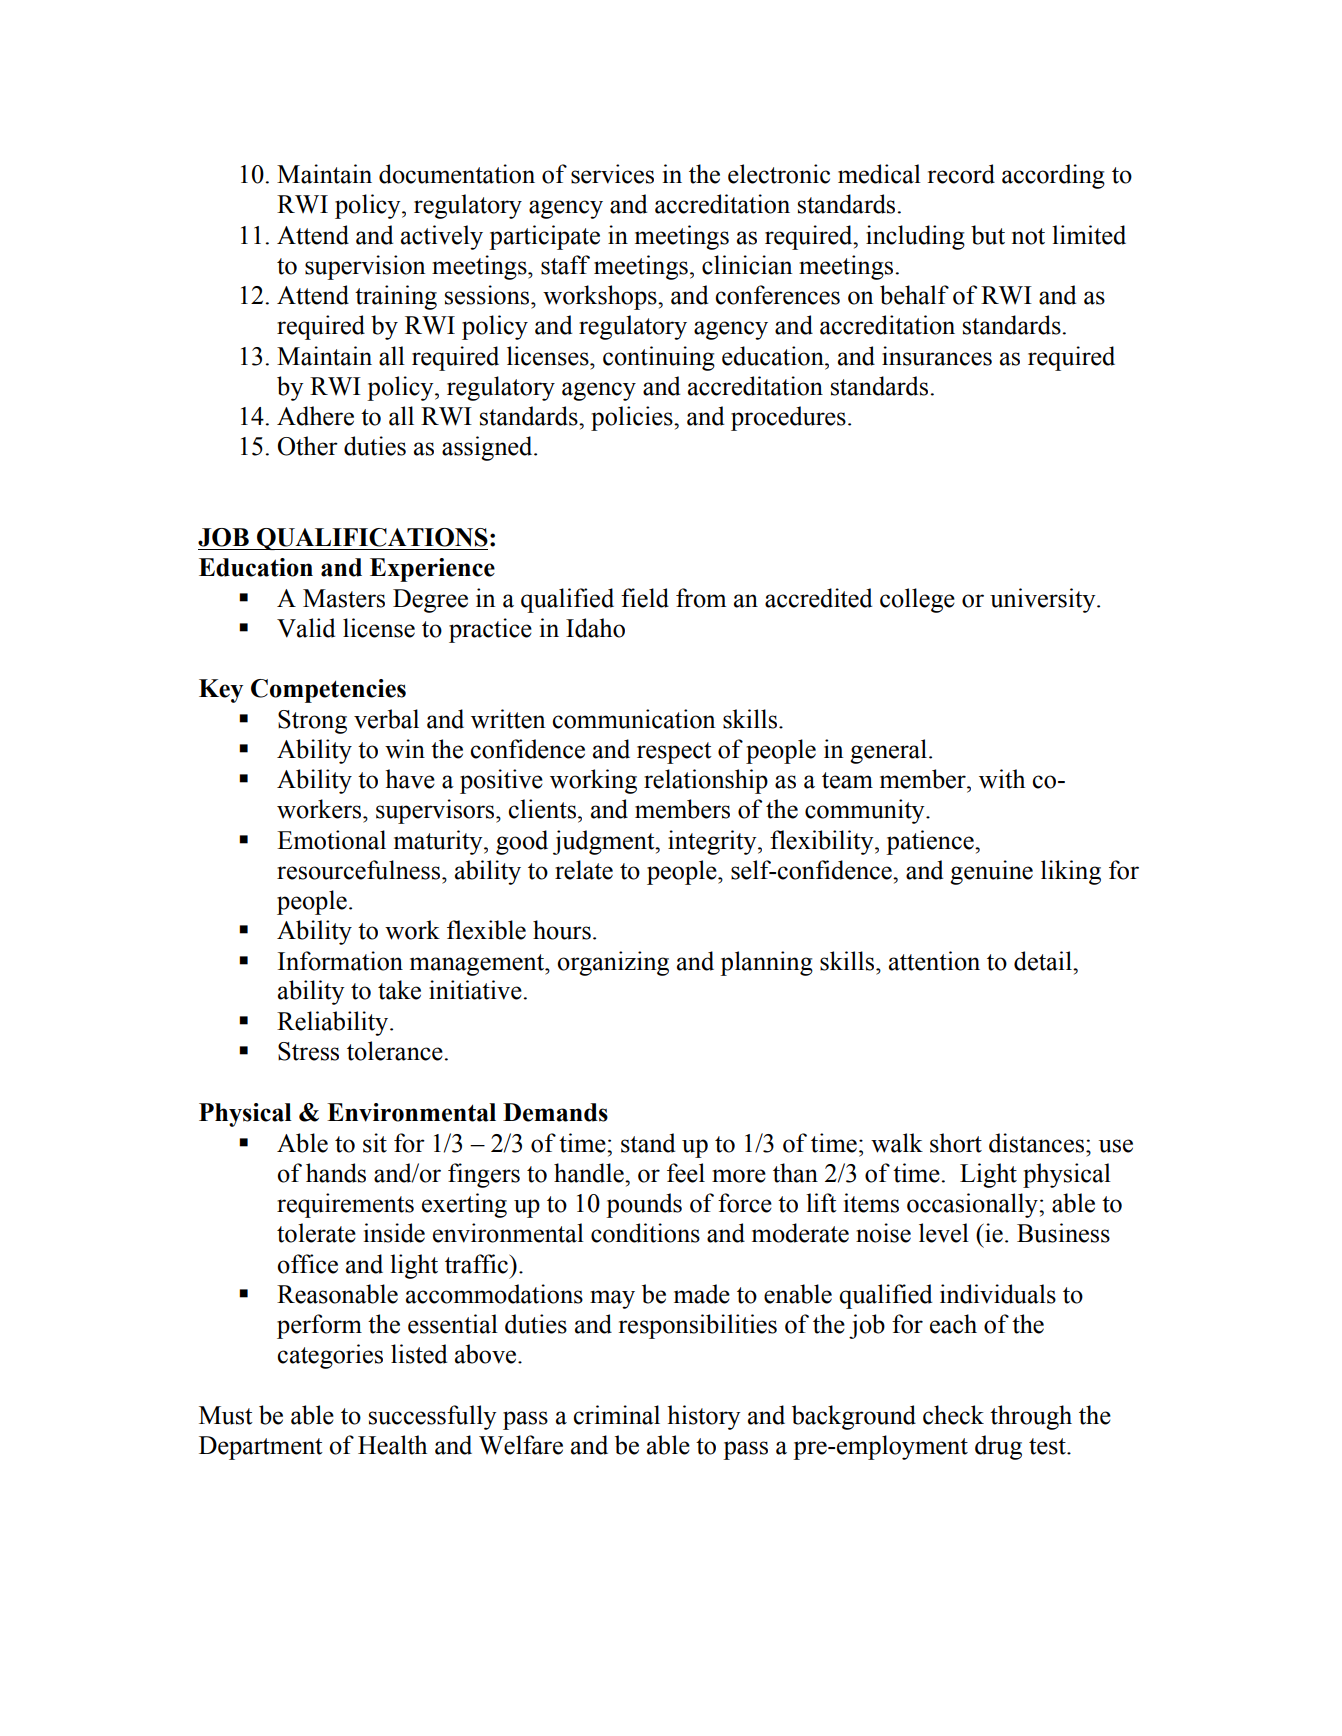 This page has width=1342, height=1736. I want to click on services, so click(612, 174).
